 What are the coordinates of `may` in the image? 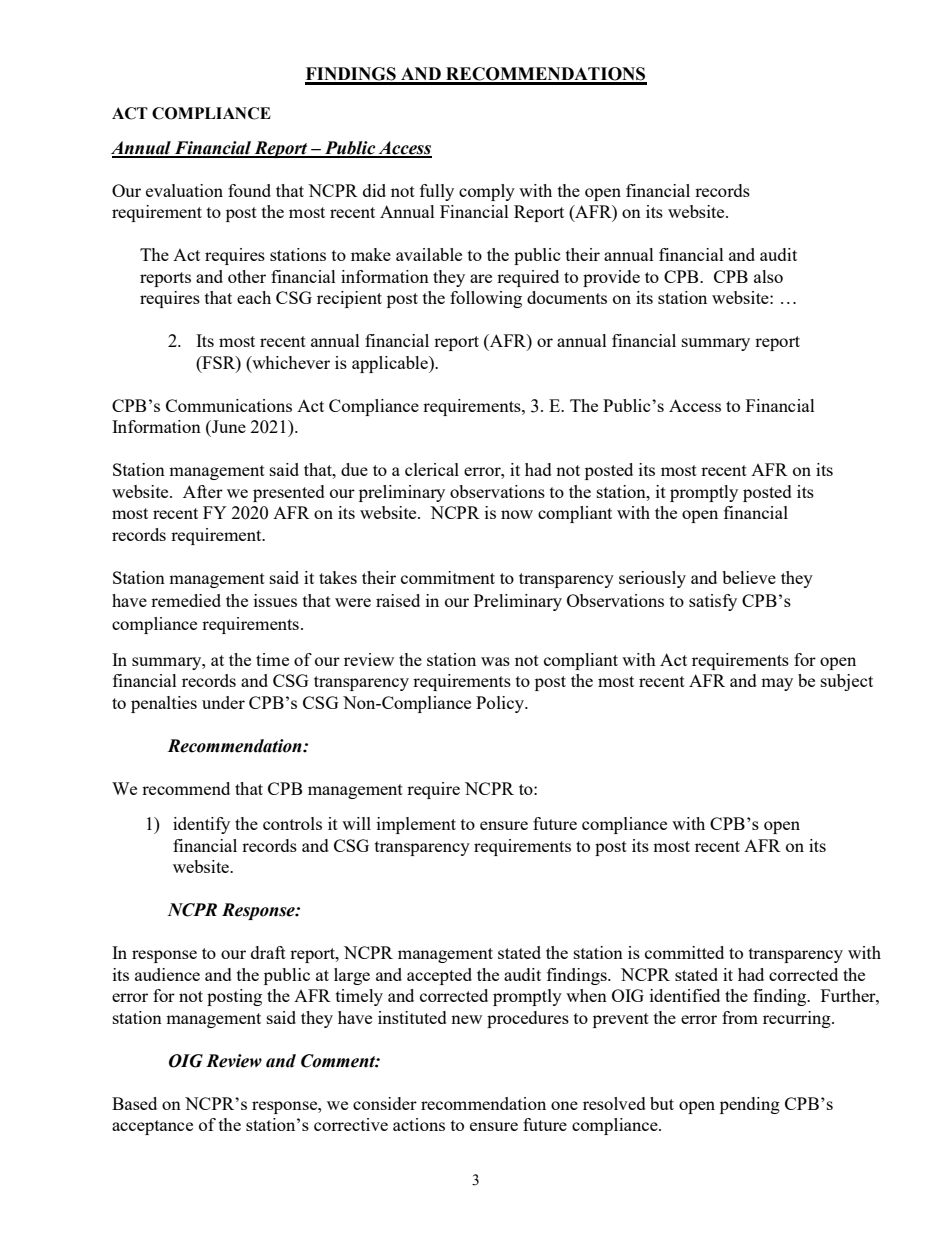 It's located at (777, 684).
